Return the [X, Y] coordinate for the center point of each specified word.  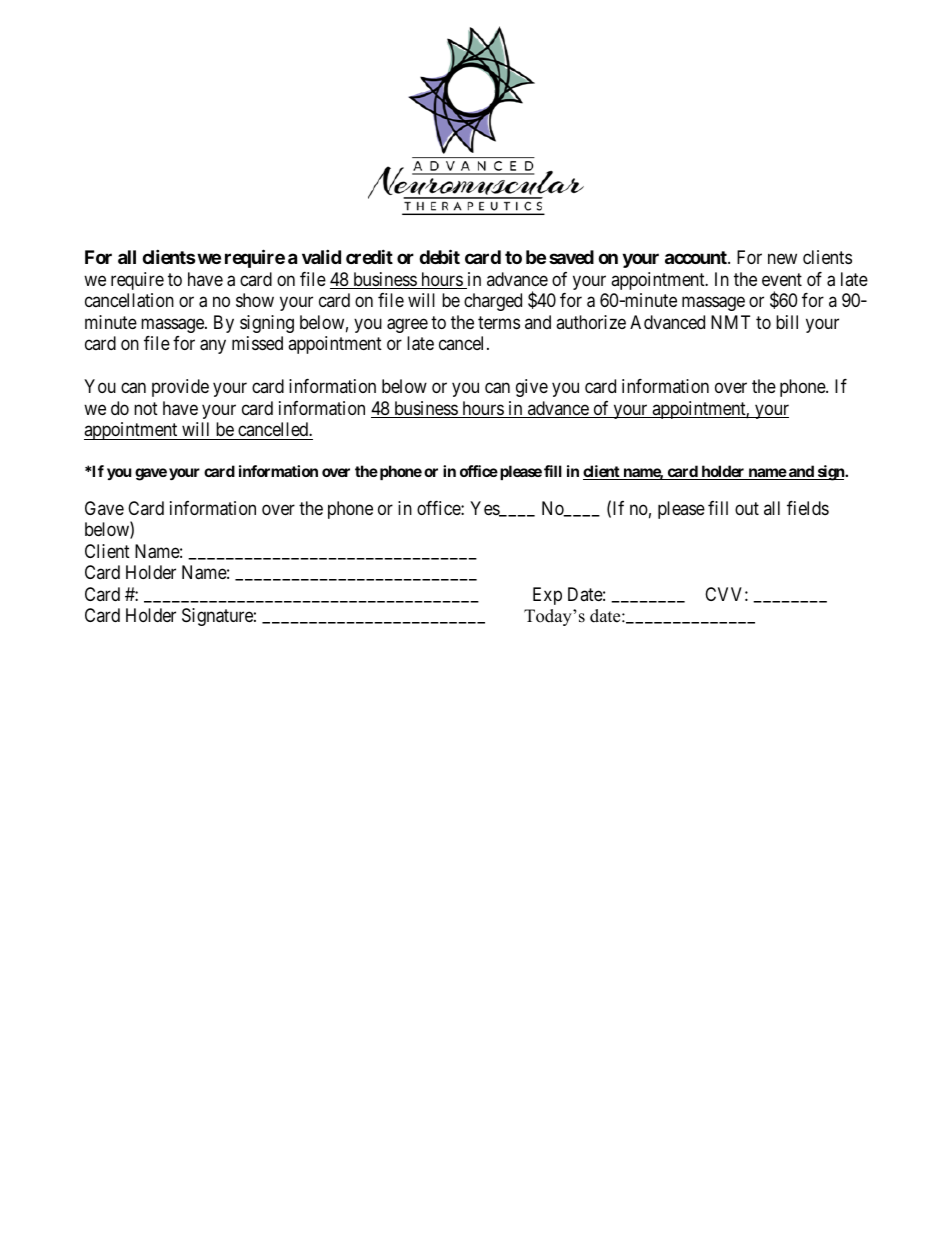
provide [180, 388]
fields [808, 508]
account [697, 257]
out [747, 508]
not [146, 408]
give [532, 388]
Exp [547, 596]
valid [321, 257]
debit [439, 257]
